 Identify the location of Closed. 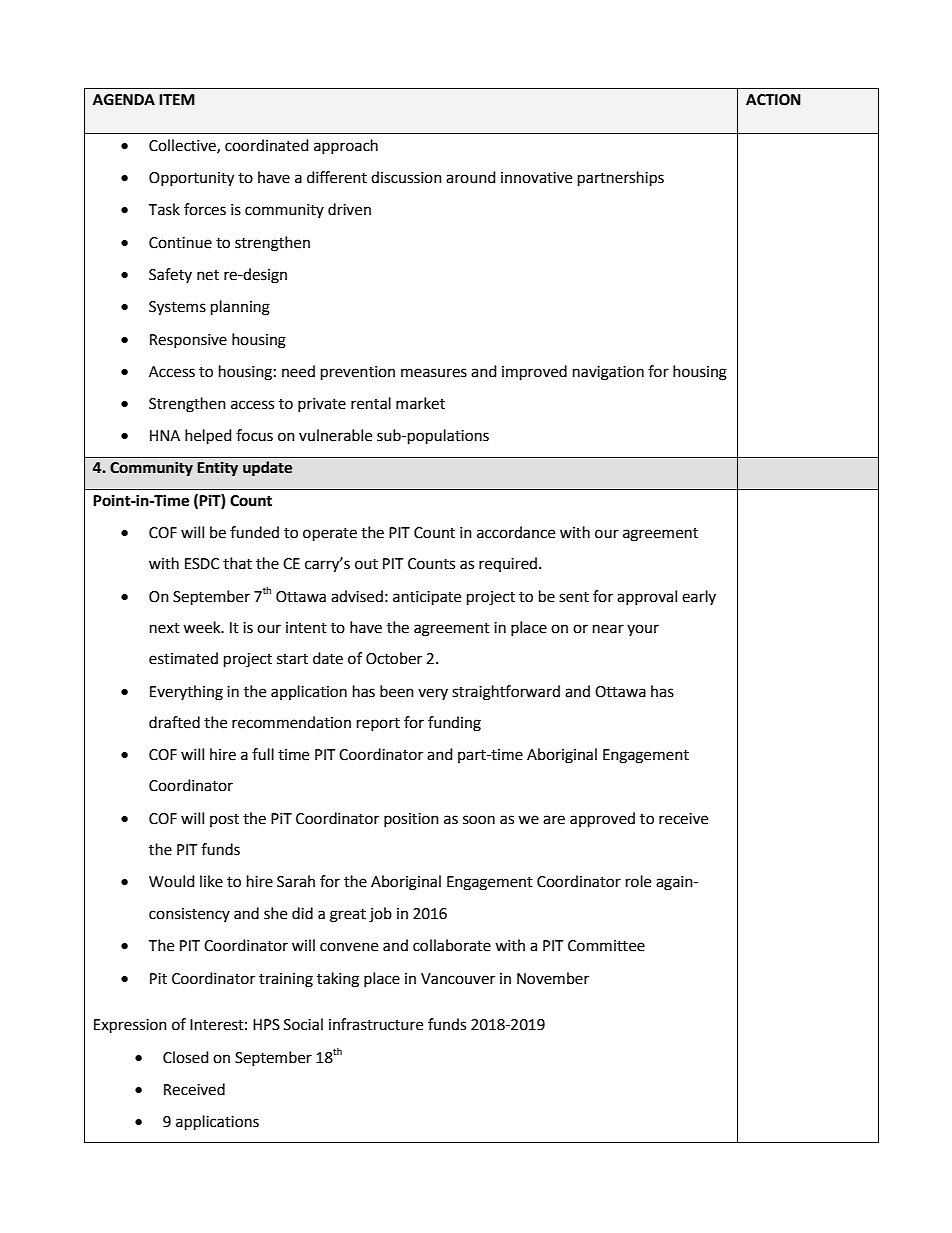
(186, 1057).
